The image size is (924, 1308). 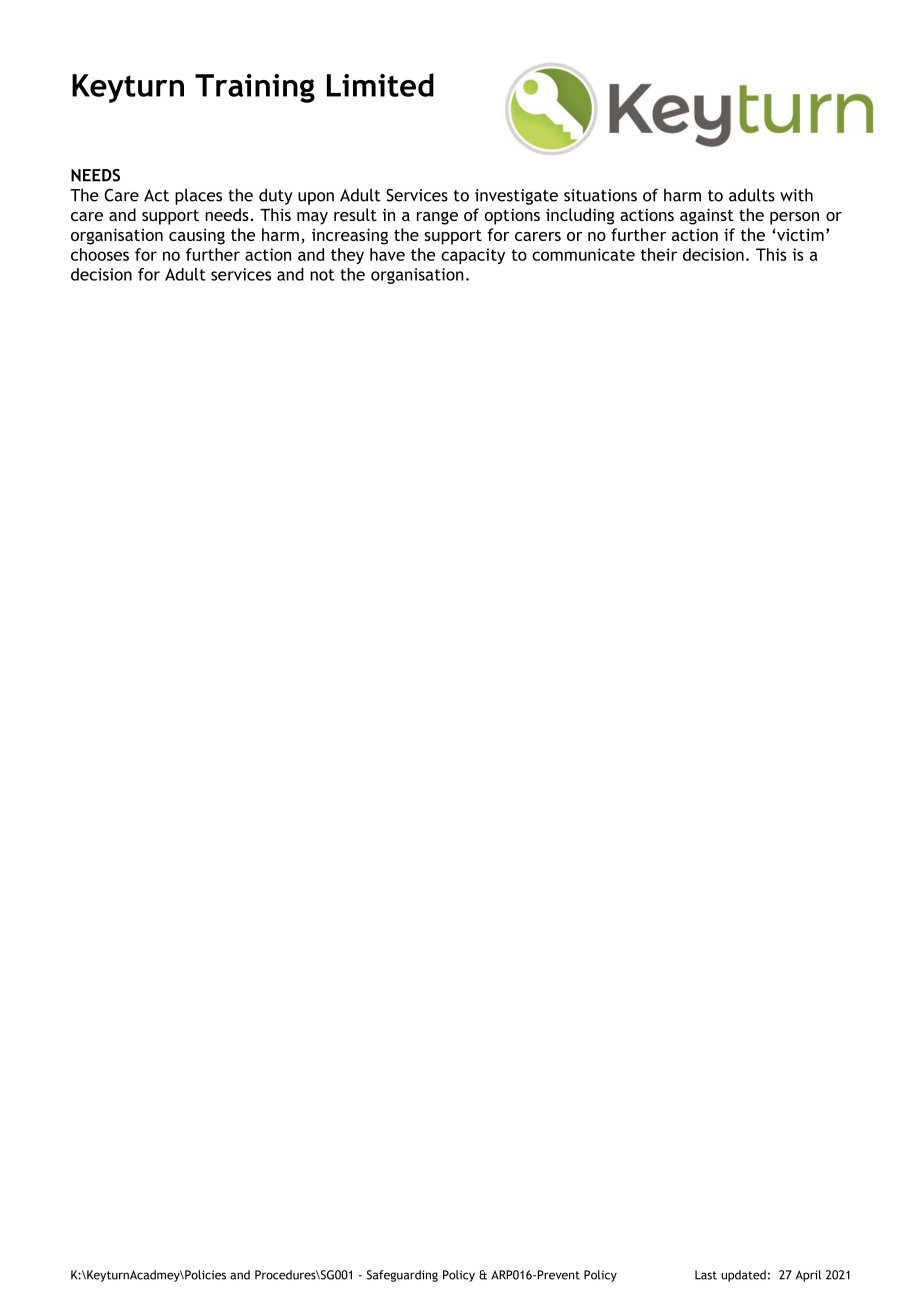 I want to click on capacity, so click(x=473, y=256).
